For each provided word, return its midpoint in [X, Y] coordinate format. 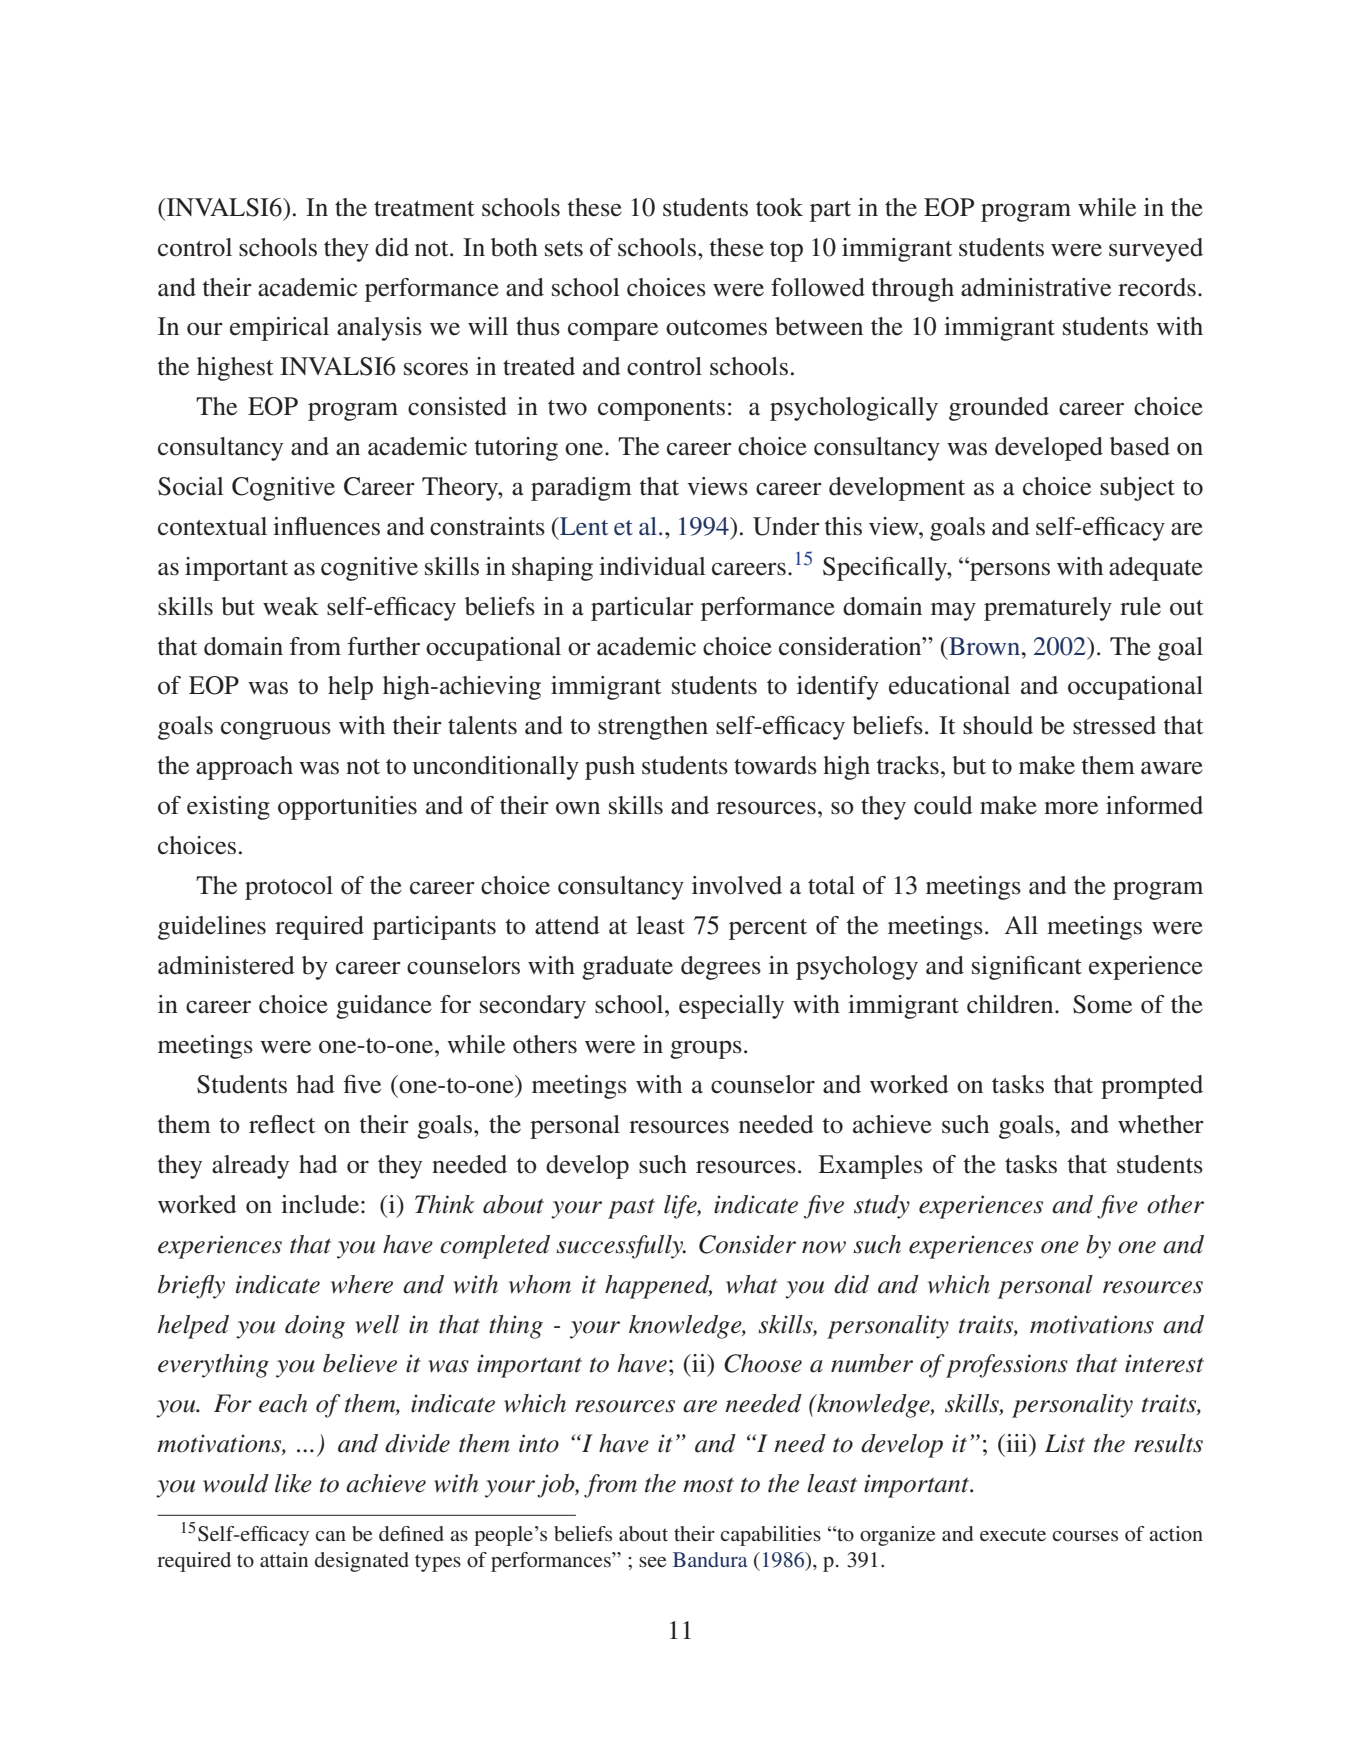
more [1071, 808]
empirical [279, 329]
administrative [1036, 287]
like [293, 1483]
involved [737, 885]
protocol [289, 888]
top [786, 251]
